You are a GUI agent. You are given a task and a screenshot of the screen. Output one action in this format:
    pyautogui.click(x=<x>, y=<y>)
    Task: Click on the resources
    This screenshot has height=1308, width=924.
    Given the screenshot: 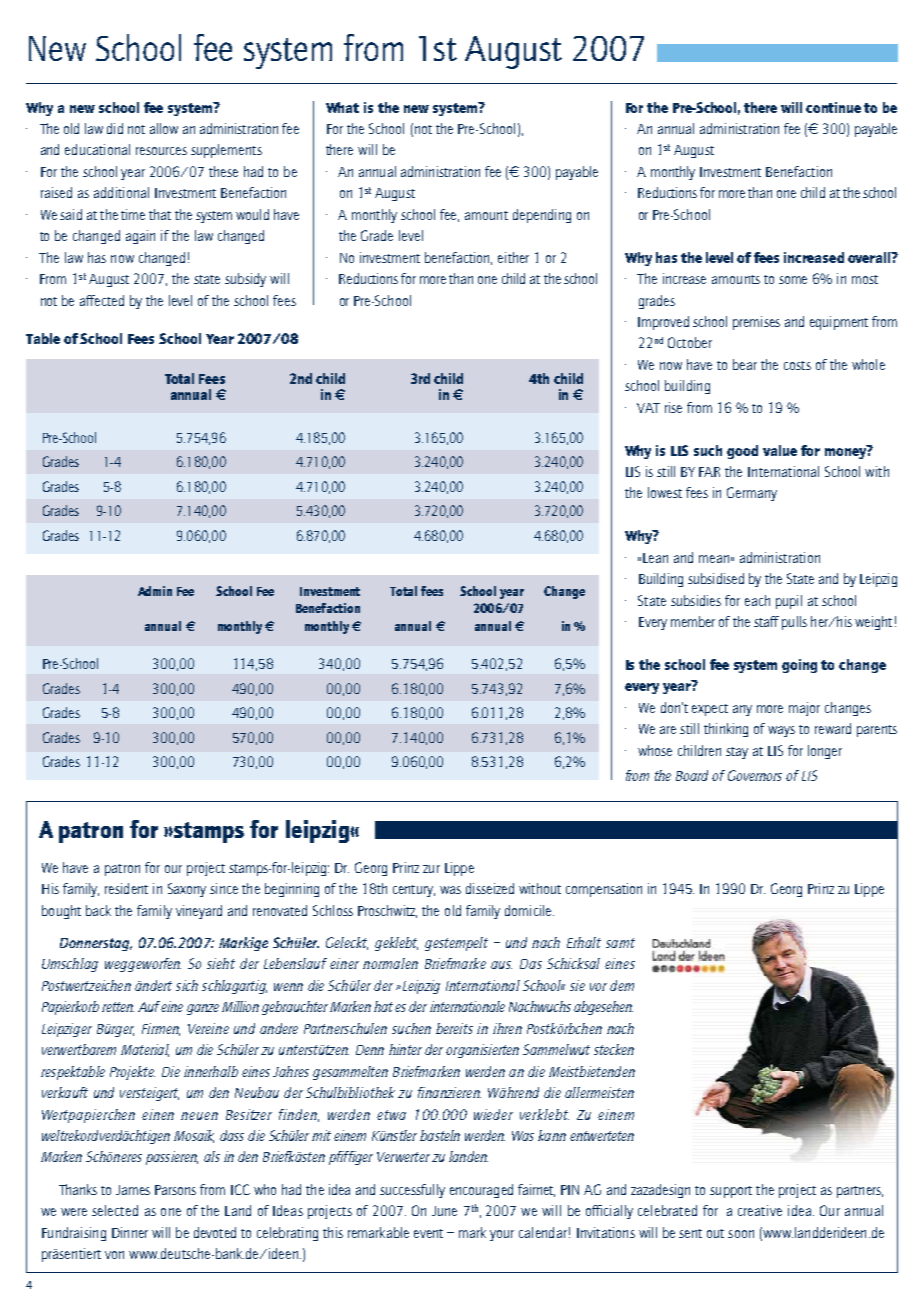 What is the action you would take?
    pyautogui.click(x=161, y=151)
